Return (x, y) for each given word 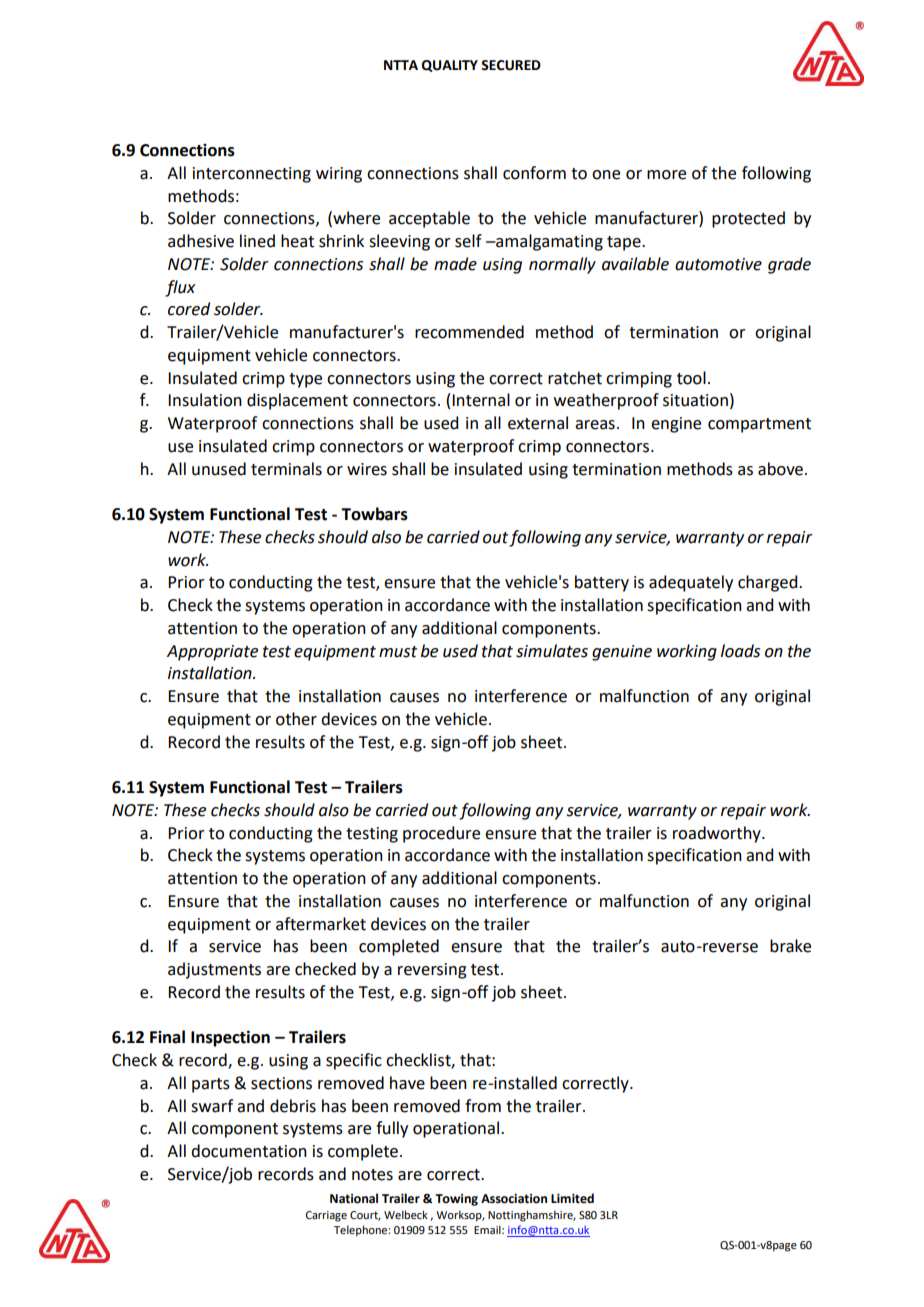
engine (676, 425)
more (666, 175)
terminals (286, 469)
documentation (249, 1151)
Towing (456, 1200)
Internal (481, 400)
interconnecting (252, 175)
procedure (441, 834)
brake (790, 946)
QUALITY (450, 66)
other (296, 719)
